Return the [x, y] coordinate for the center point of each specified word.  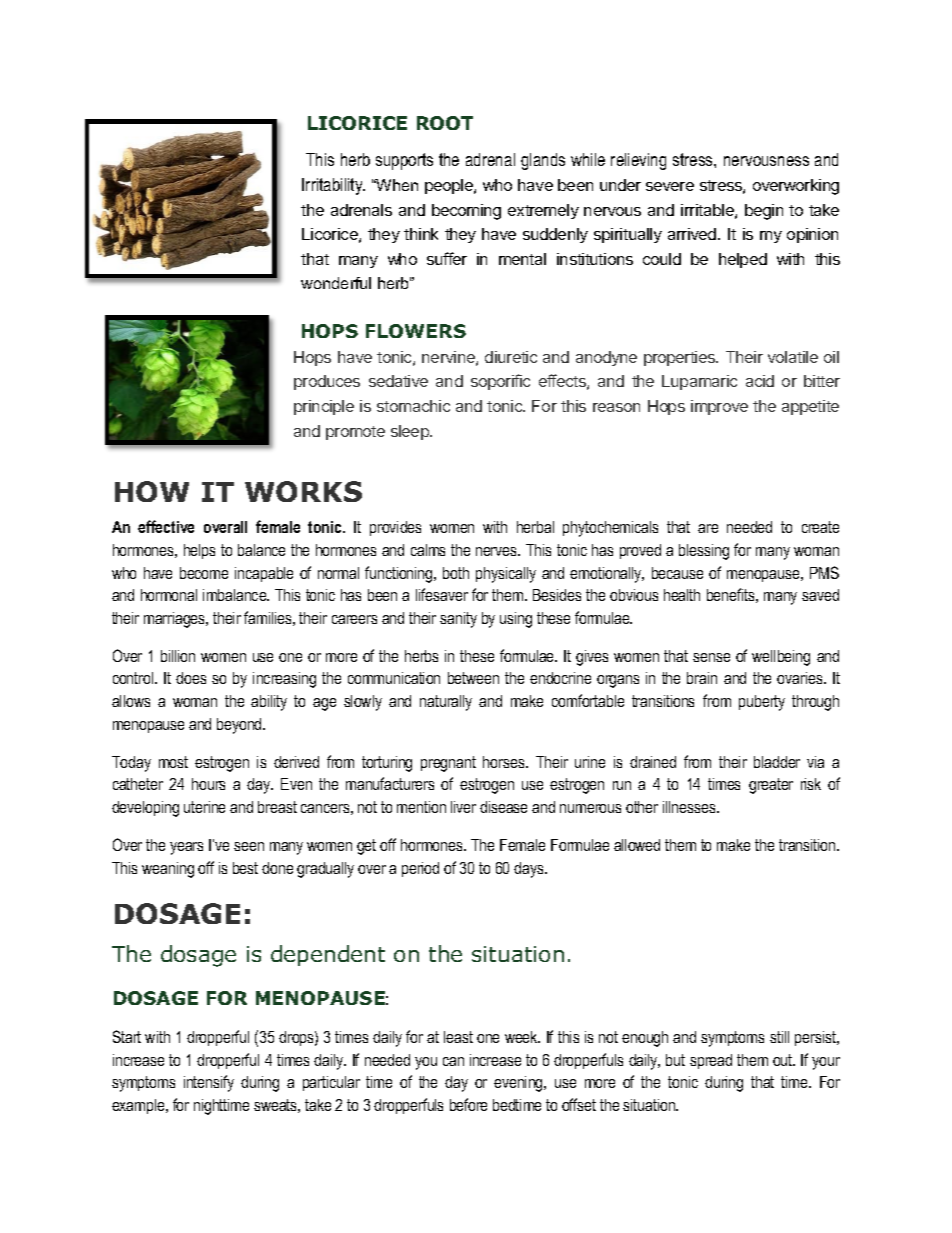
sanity [458, 620]
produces [327, 382]
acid [760, 381]
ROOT [445, 123]
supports [404, 161]
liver [463, 807]
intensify [209, 1083]
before [468, 1104]
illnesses [690, 807]
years [186, 848]
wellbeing [781, 658]
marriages [176, 620]
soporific [500, 382]
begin [764, 212]
